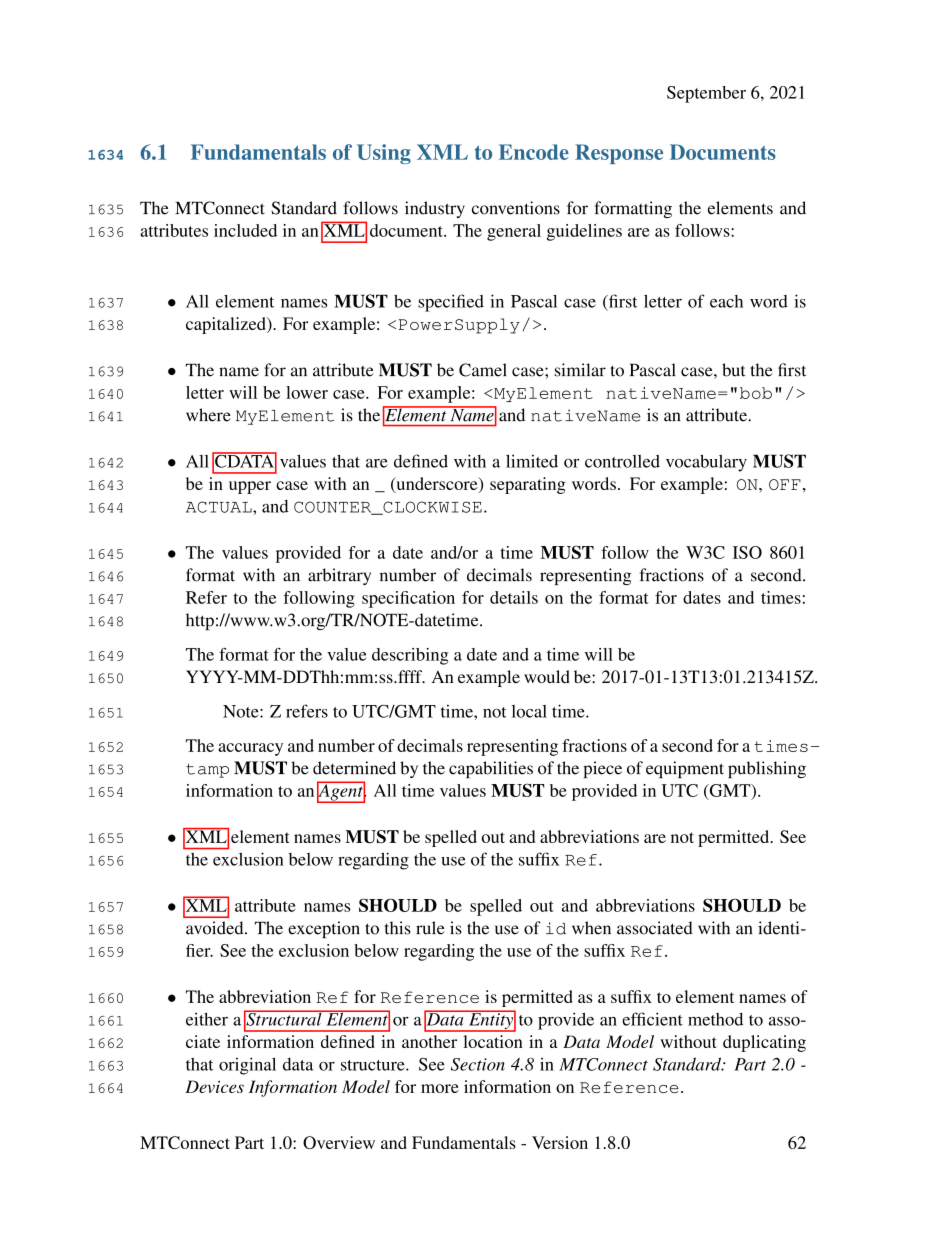 This image has width=952, height=1233. Describe the element at coordinates (534, 152) in the image. I see `Encode` at that location.
